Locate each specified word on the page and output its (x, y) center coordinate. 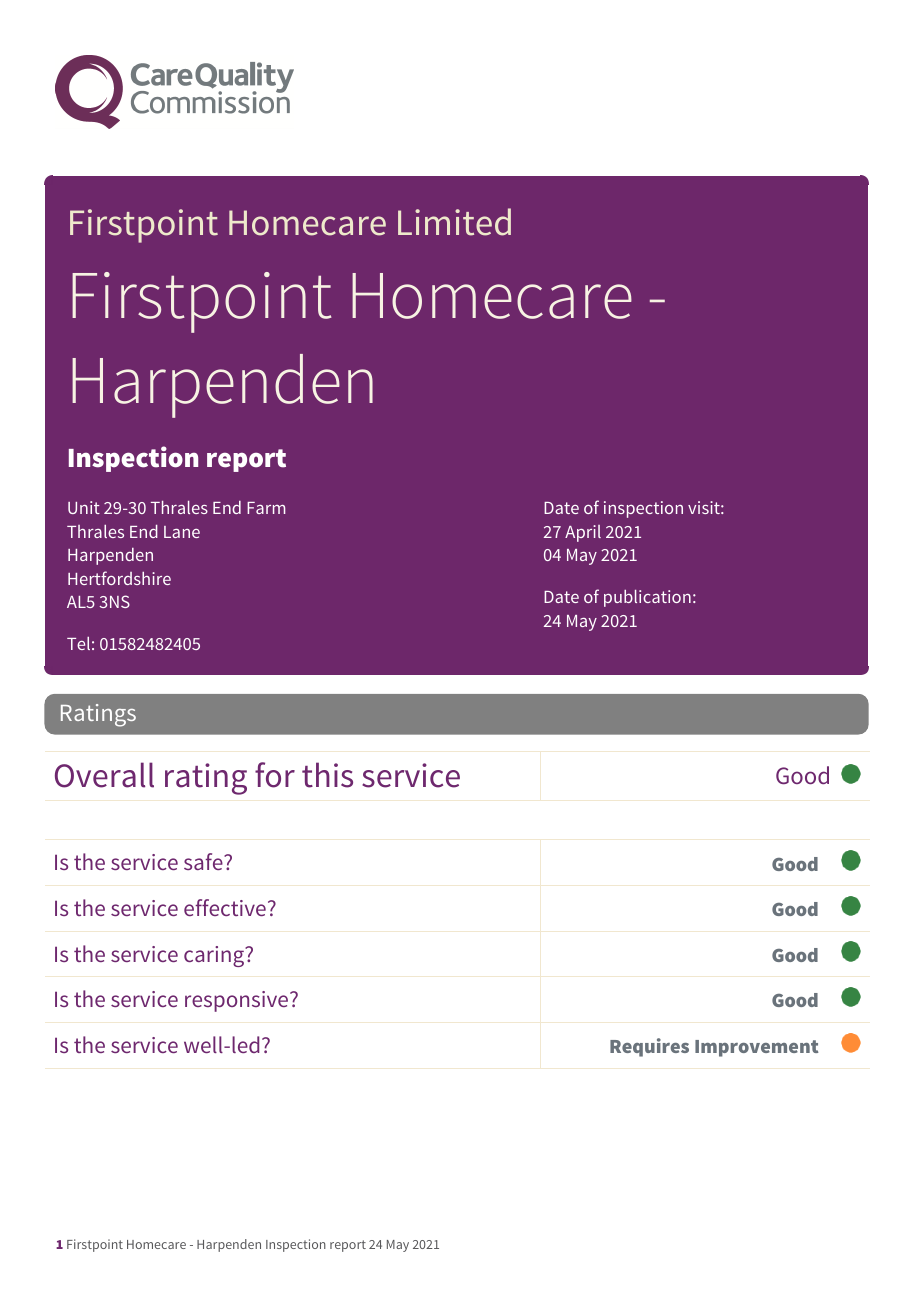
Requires (649, 1047)
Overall (104, 775)
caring (215, 956)
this (327, 775)
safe (204, 861)
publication (647, 598)
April (583, 533)
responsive (238, 1001)
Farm (266, 508)
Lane (182, 532)
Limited (454, 222)
